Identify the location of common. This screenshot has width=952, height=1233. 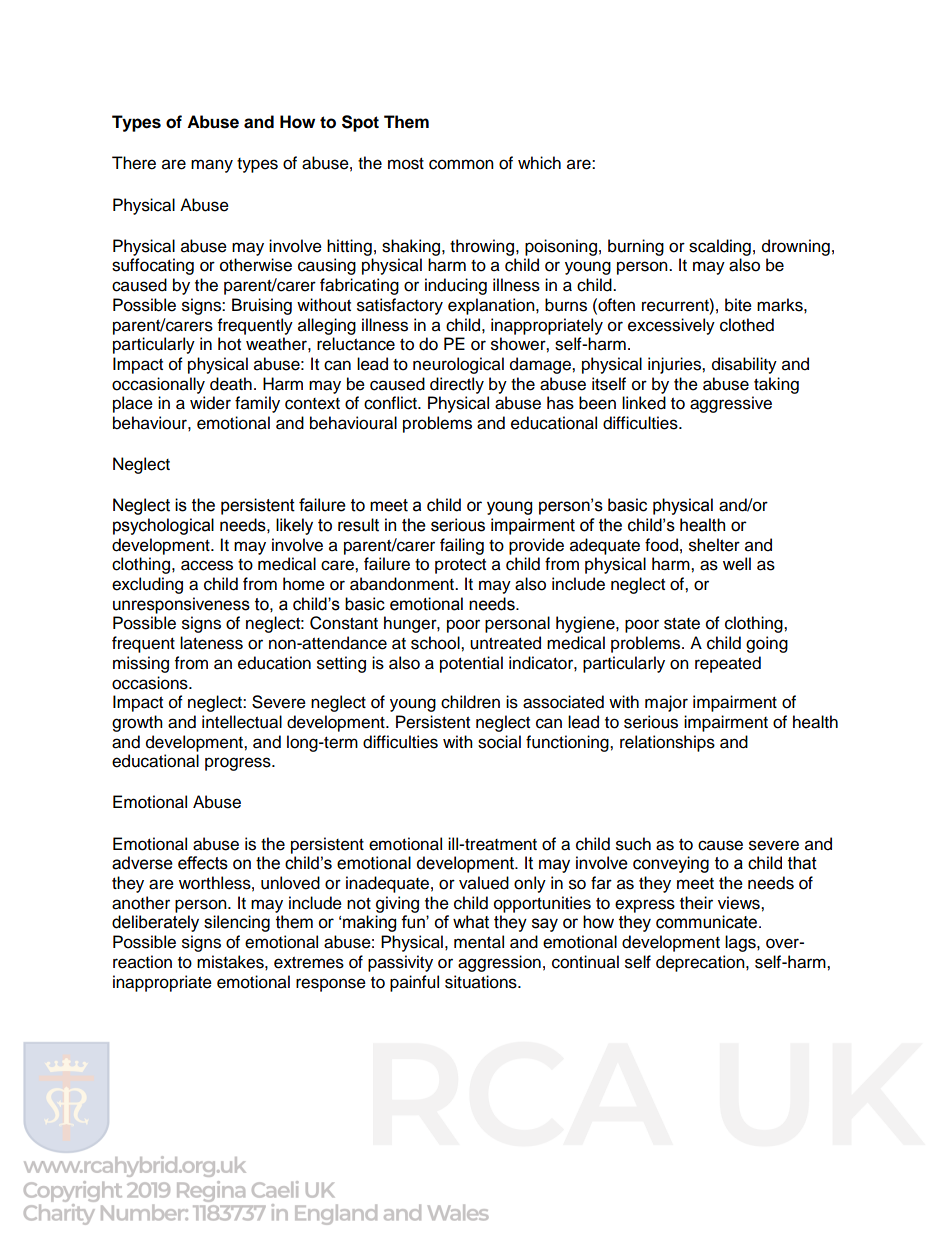
(461, 164).
